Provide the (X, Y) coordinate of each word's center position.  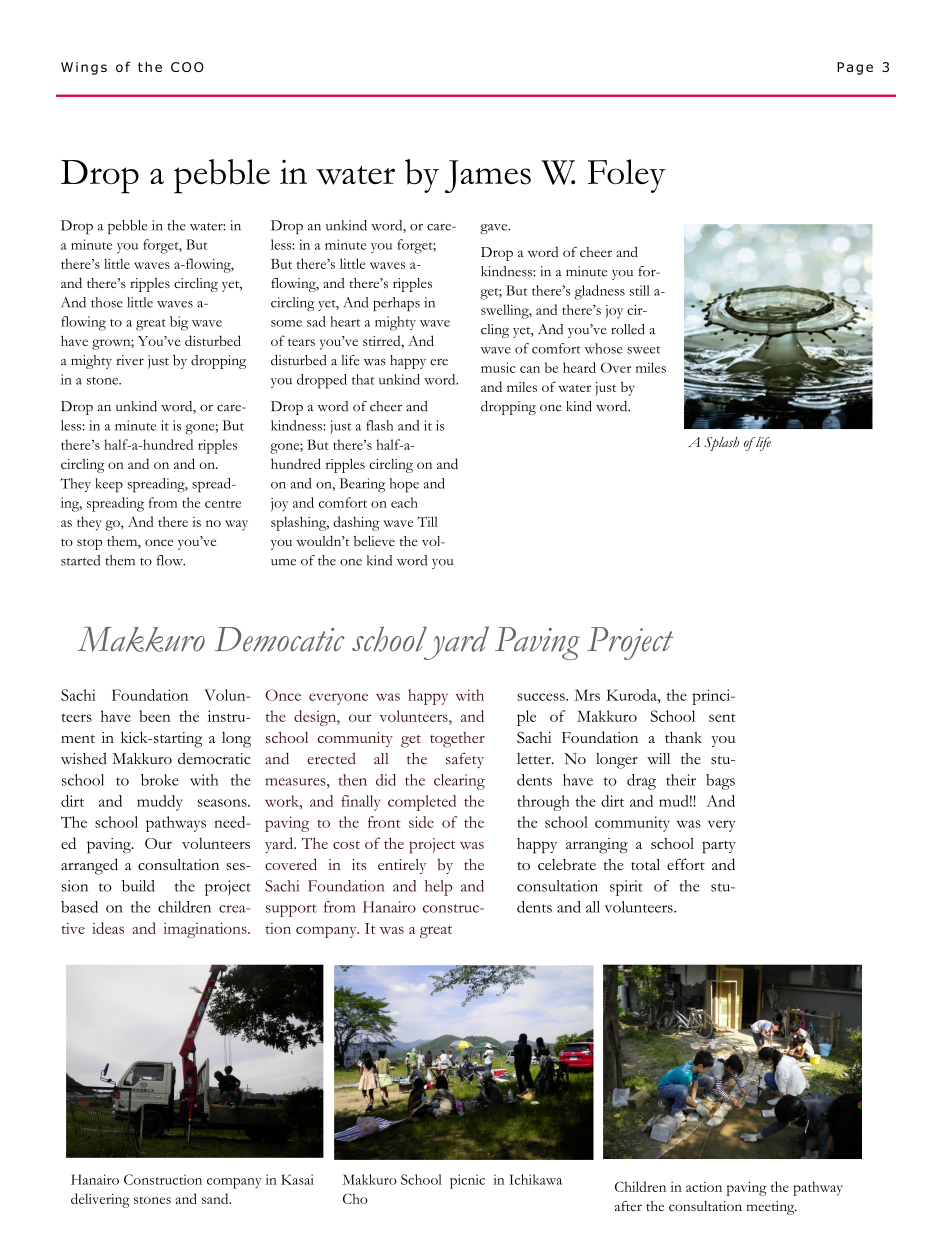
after (628, 1206)
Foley (627, 176)
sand (216, 1198)
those (107, 302)
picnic (467, 1181)
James (488, 176)
